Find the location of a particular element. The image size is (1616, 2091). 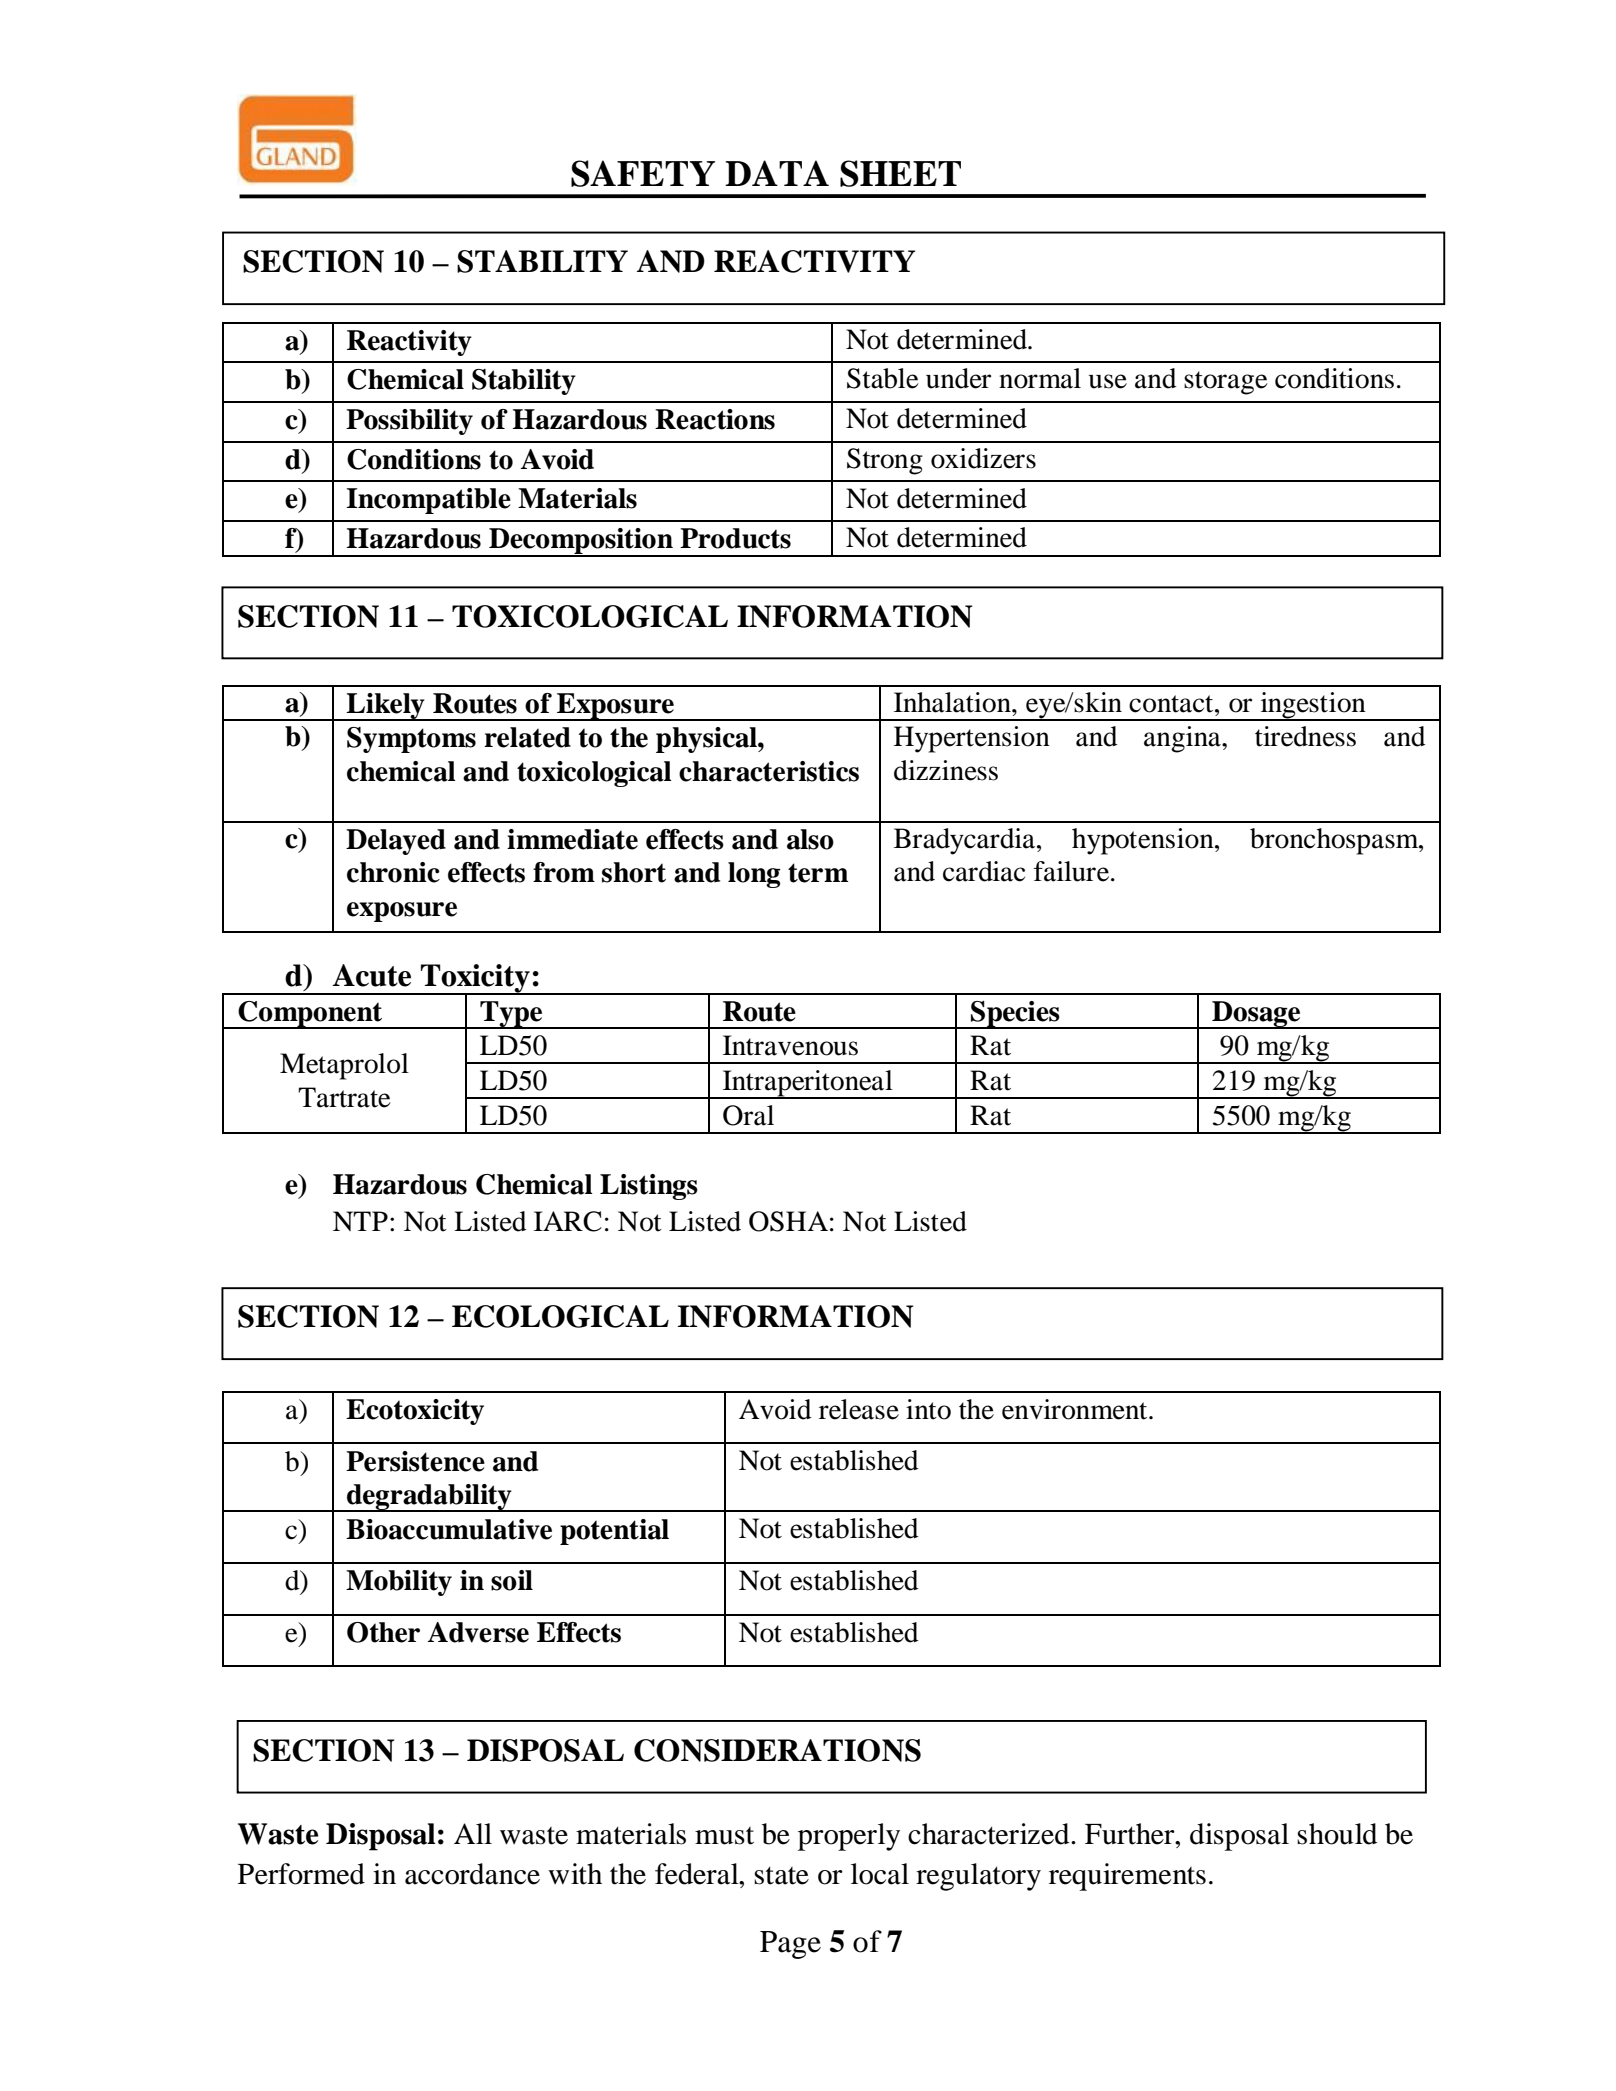

state is located at coordinates (781, 1875).
